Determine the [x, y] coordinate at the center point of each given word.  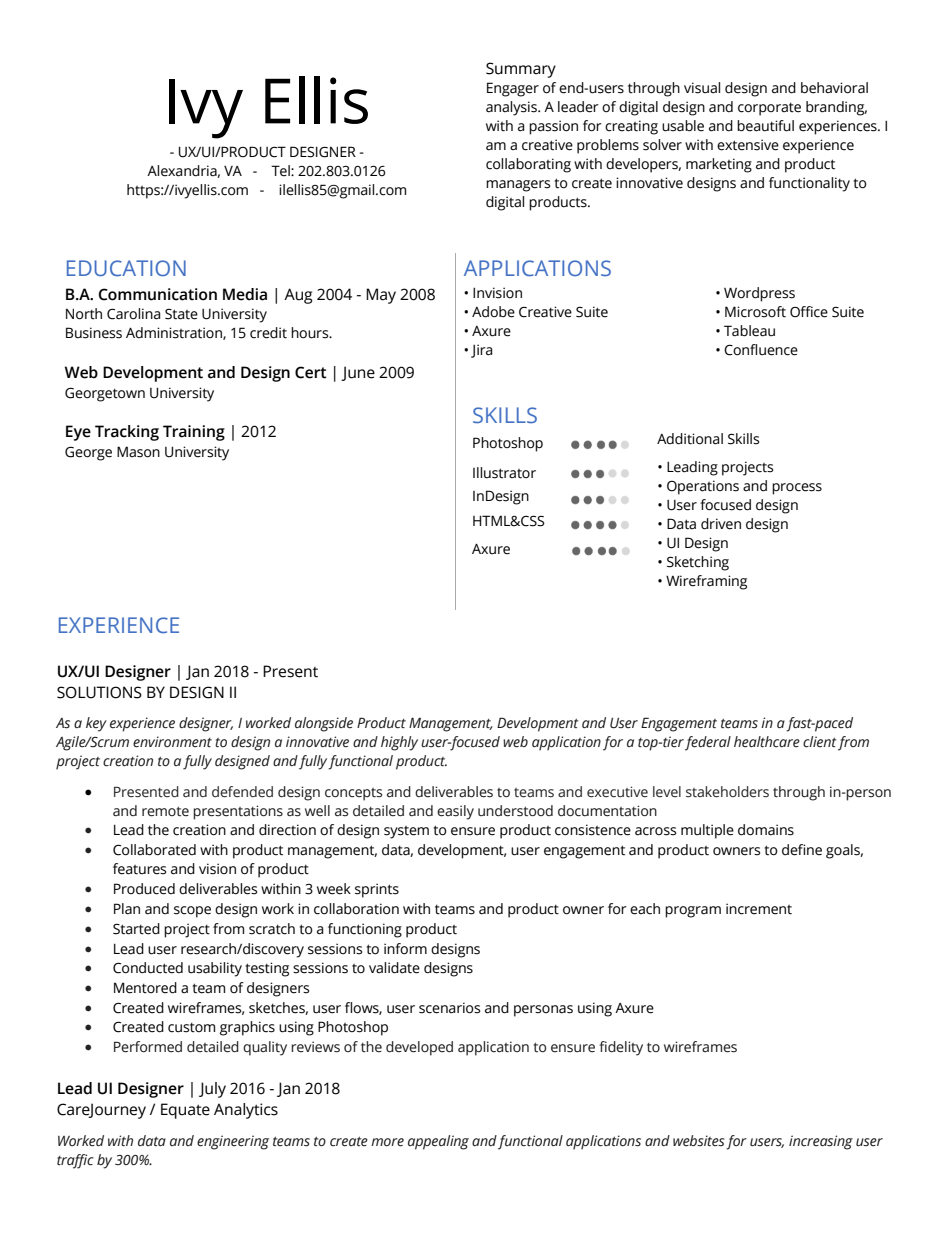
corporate [769, 109]
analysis [512, 108]
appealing [438, 1142]
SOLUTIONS [99, 692]
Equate [185, 1111]
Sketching [698, 563]
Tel [281, 171]
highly [399, 743]
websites [698, 1141]
